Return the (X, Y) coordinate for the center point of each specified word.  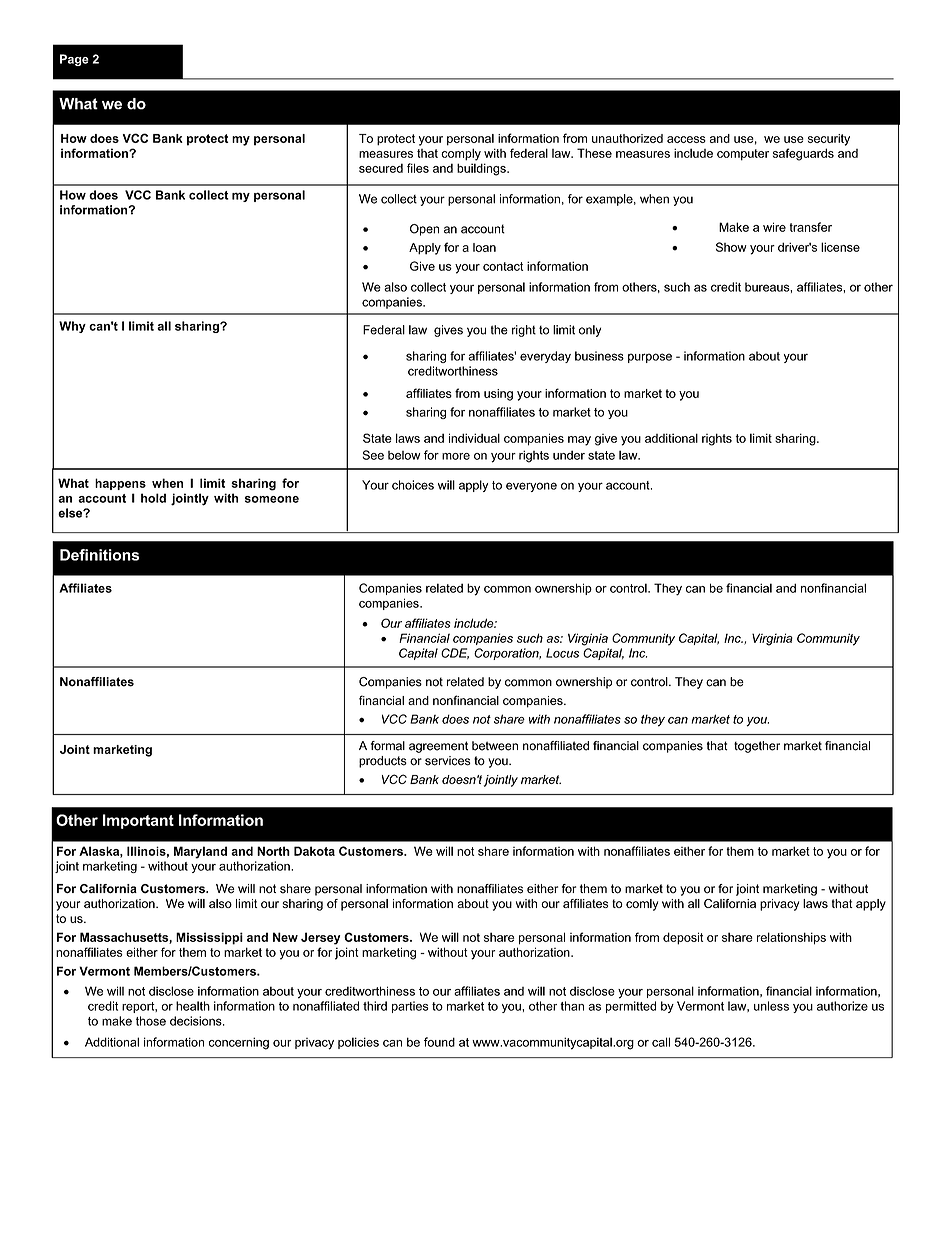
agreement (438, 747)
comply (461, 154)
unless (771, 1006)
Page (74, 60)
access (686, 139)
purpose (650, 358)
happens (120, 484)
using (498, 395)
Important (138, 821)
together (757, 747)
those (151, 1021)
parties (410, 1007)
